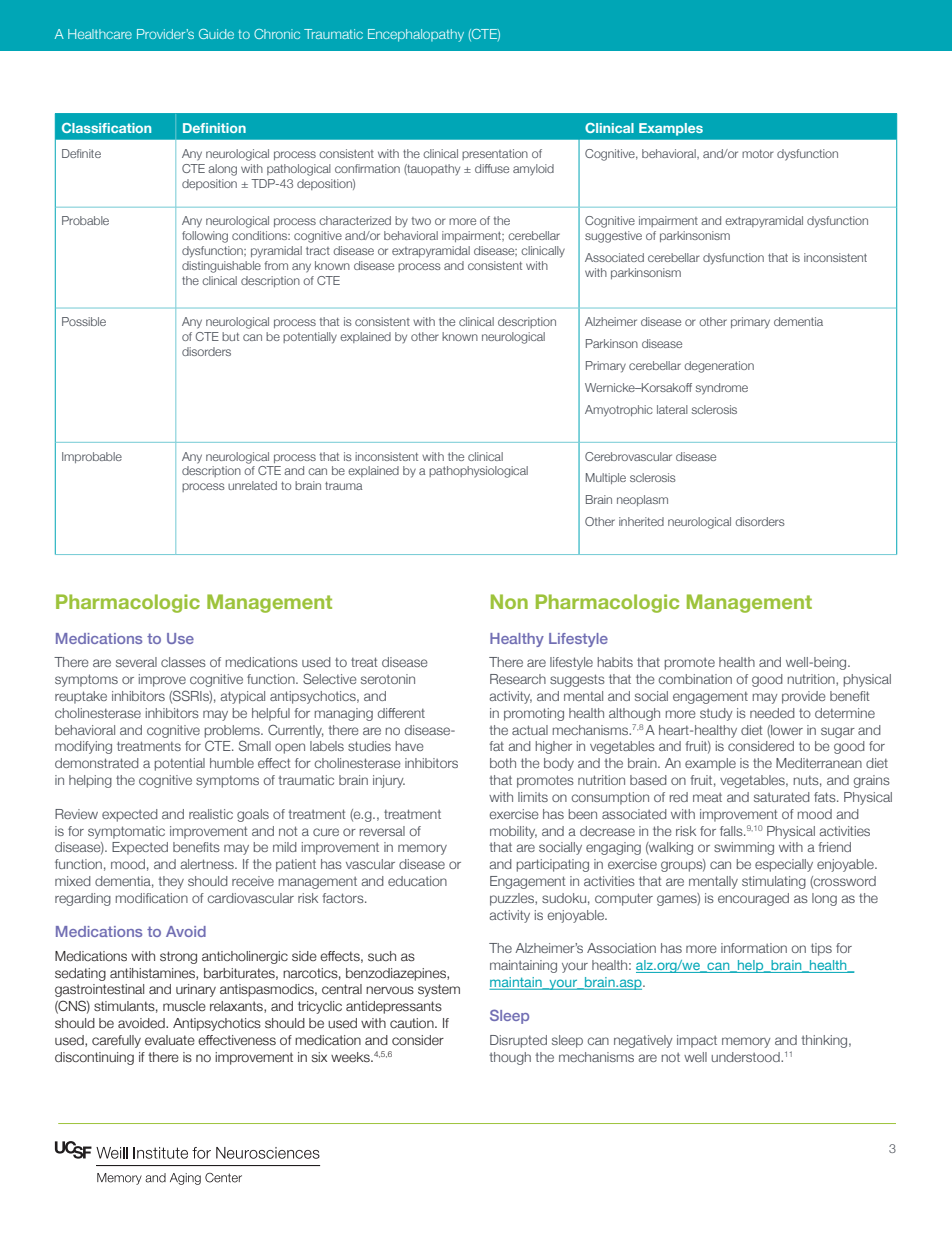 Image resolution: width=952 pixels, height=1233 pixels. Describe the element at coordinates (509, 601) in the image. I see `Non` at that location.
